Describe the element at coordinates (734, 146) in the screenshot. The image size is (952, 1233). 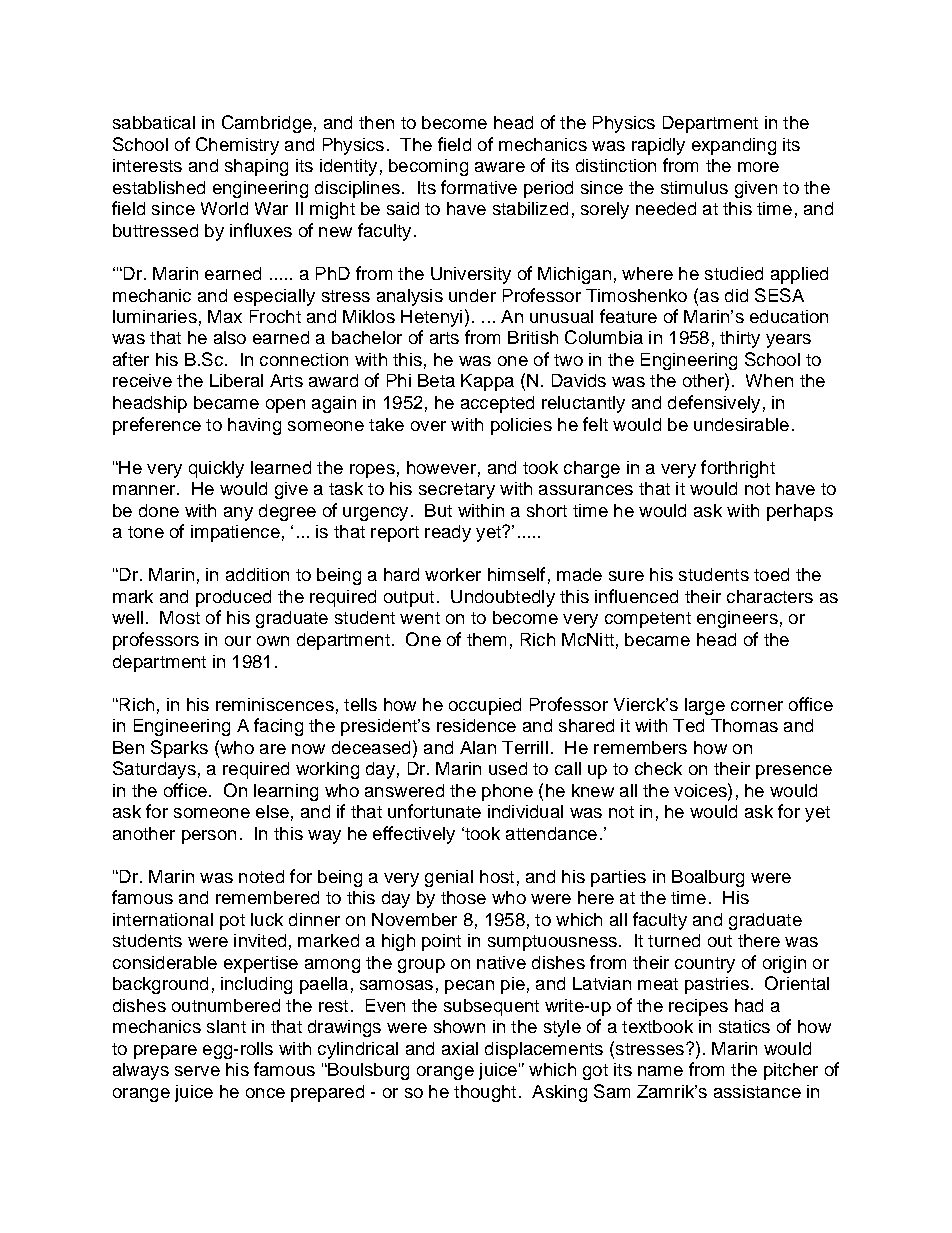
I see `expanding` at that location.
